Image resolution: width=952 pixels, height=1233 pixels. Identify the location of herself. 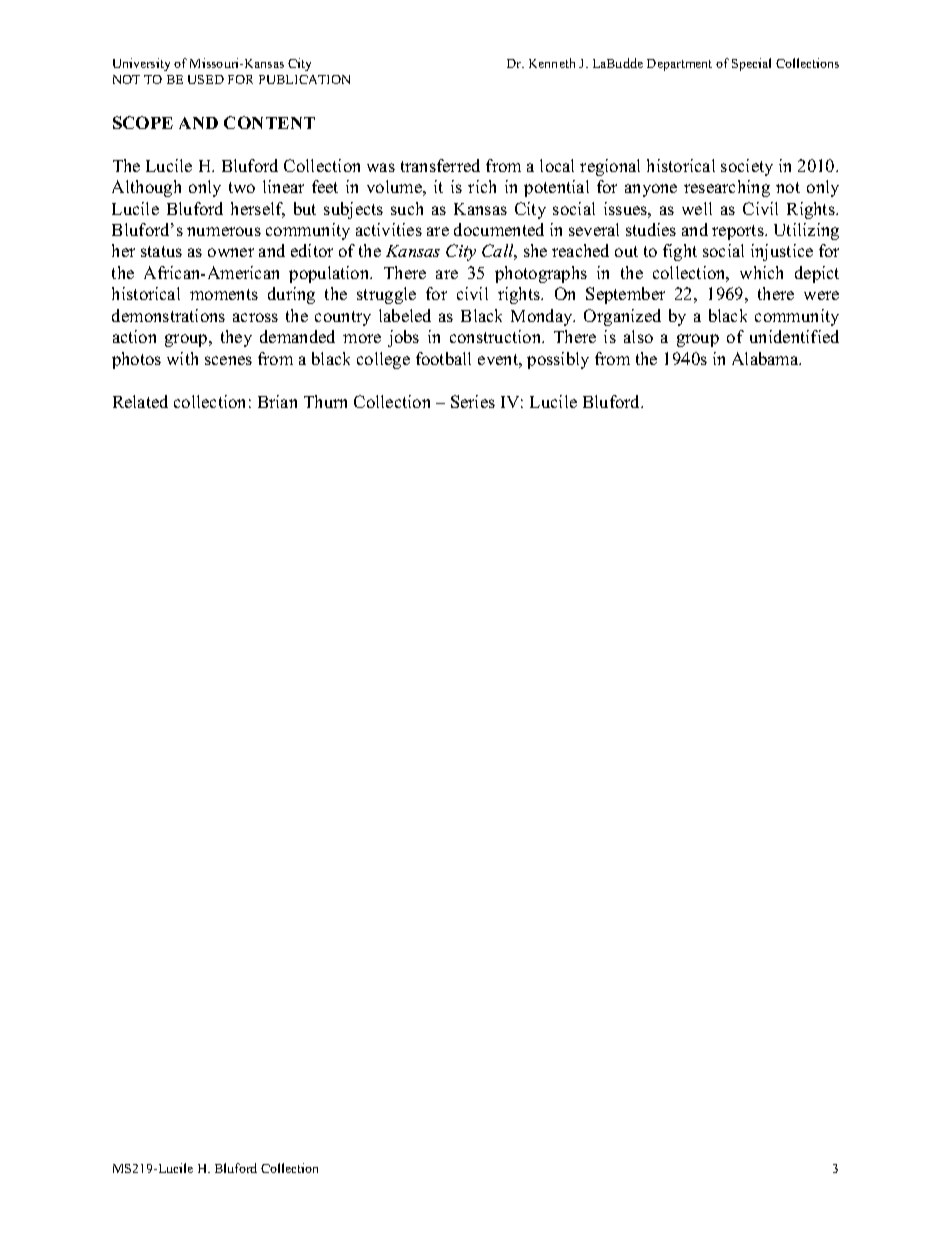
(258, 210).
